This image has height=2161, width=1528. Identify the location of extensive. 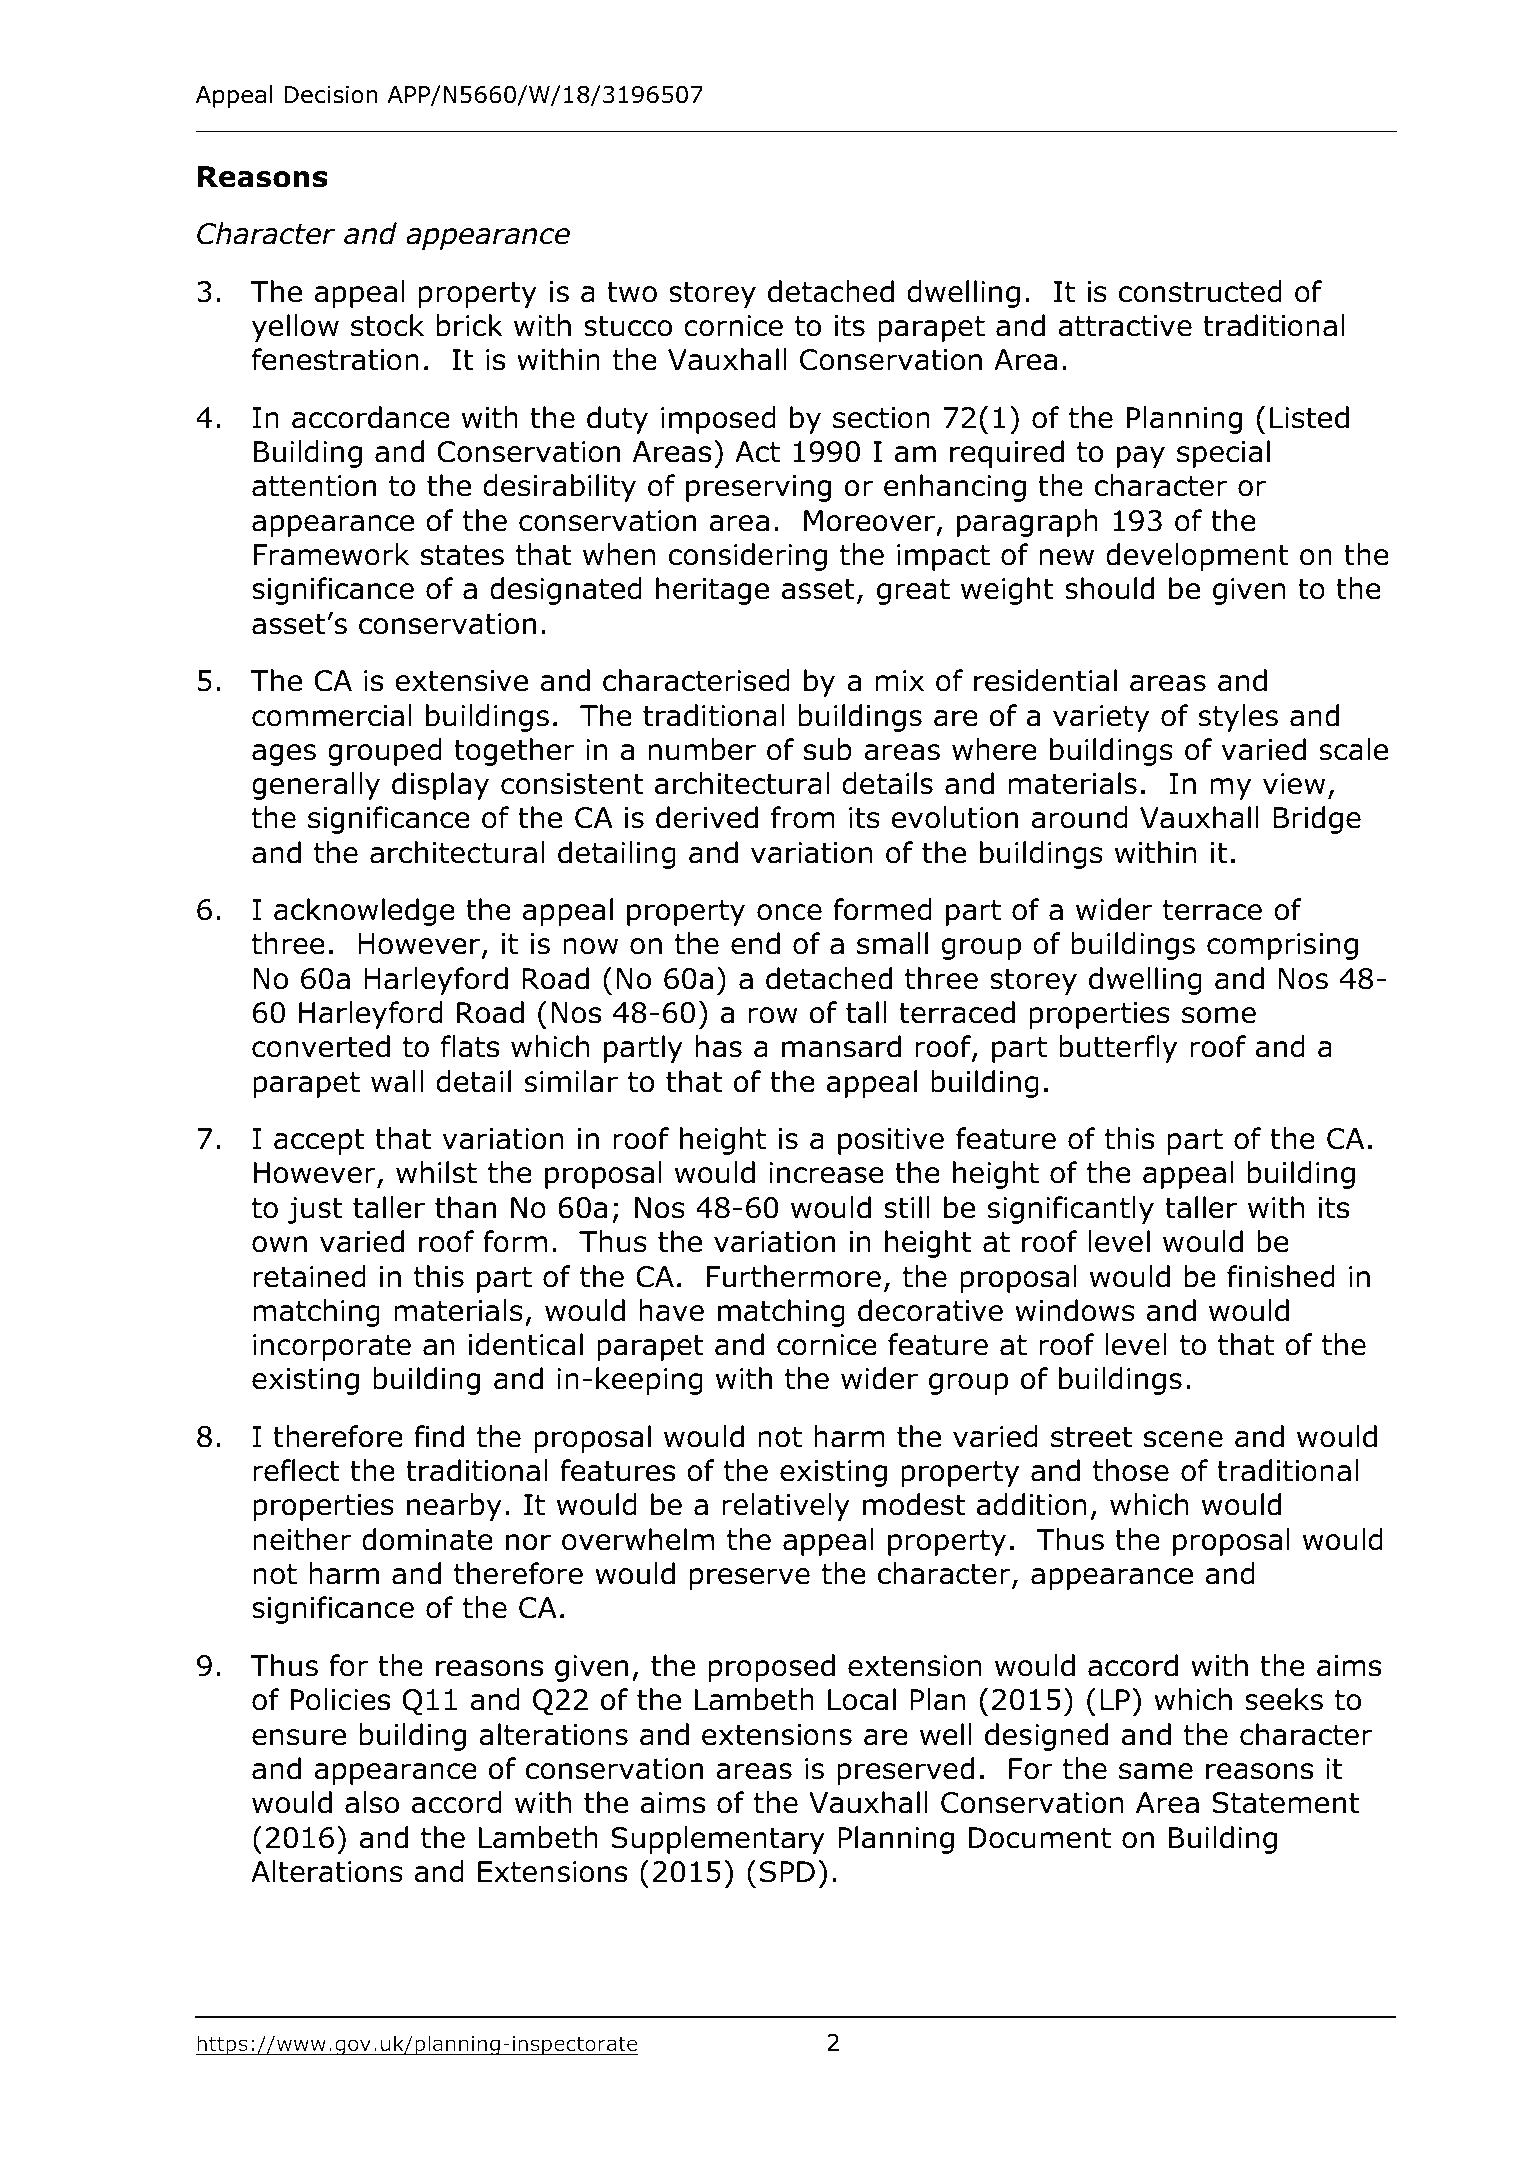
(461, 681).
